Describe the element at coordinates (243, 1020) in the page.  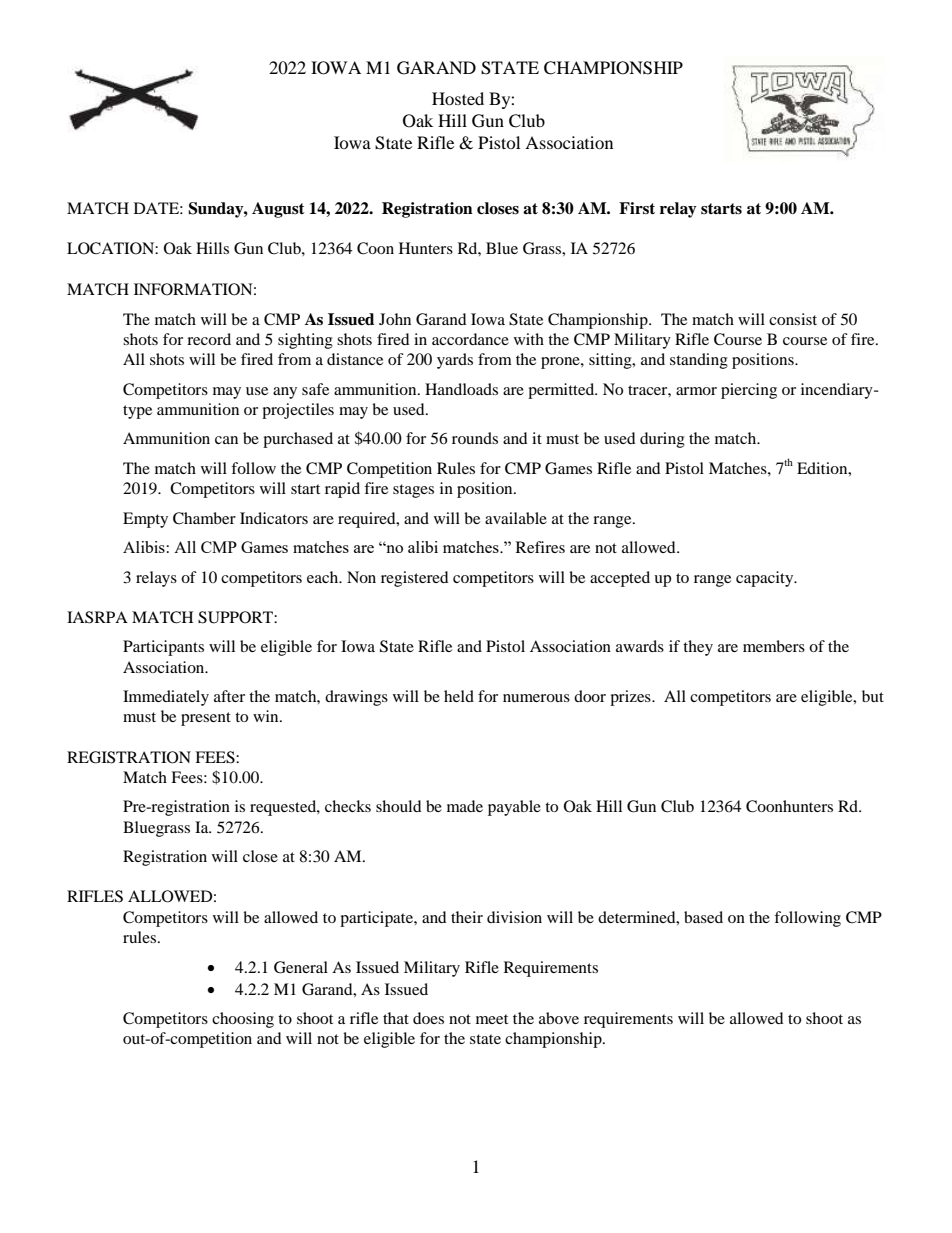
I see `choosing` at that location.
